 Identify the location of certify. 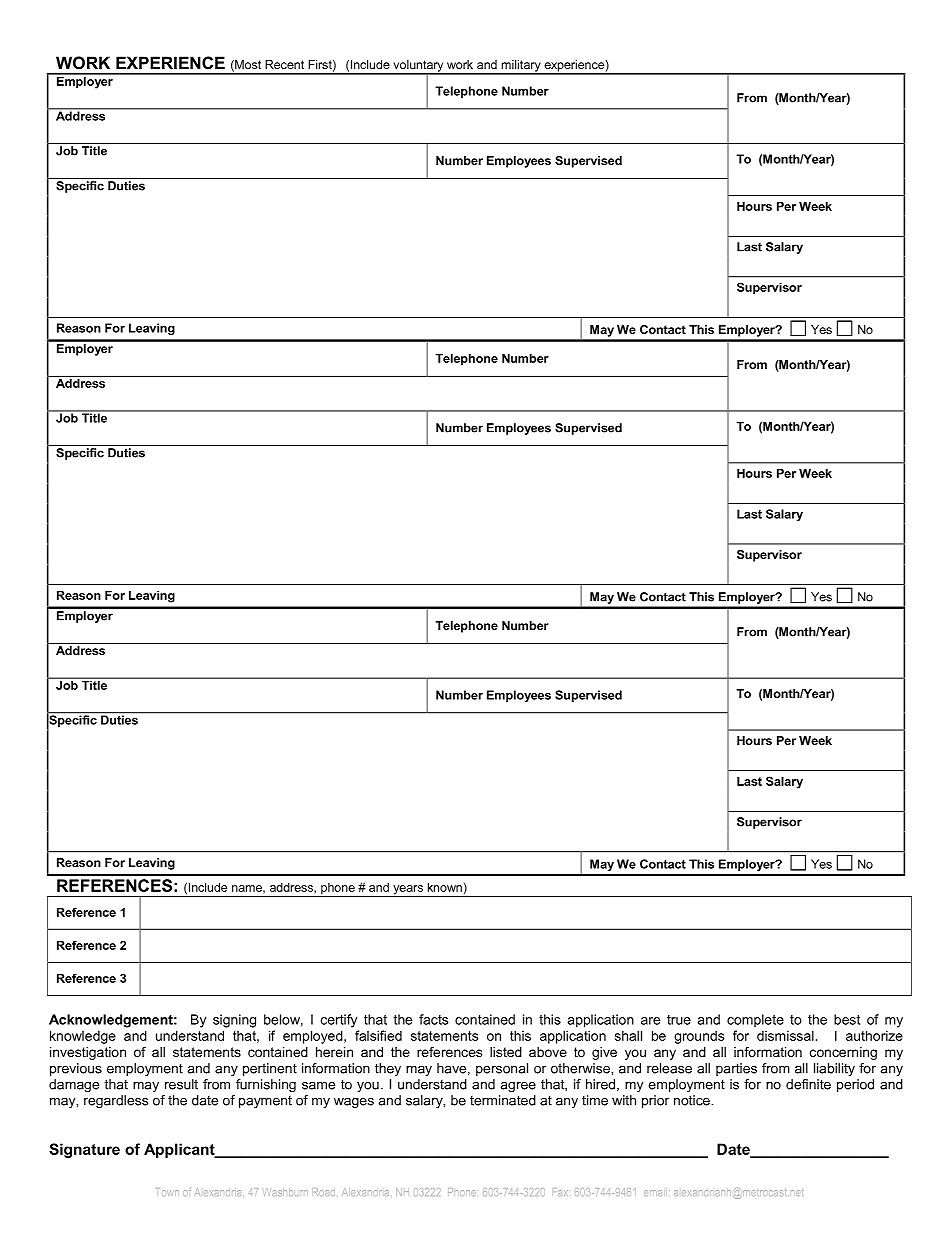
(339, 1021).
